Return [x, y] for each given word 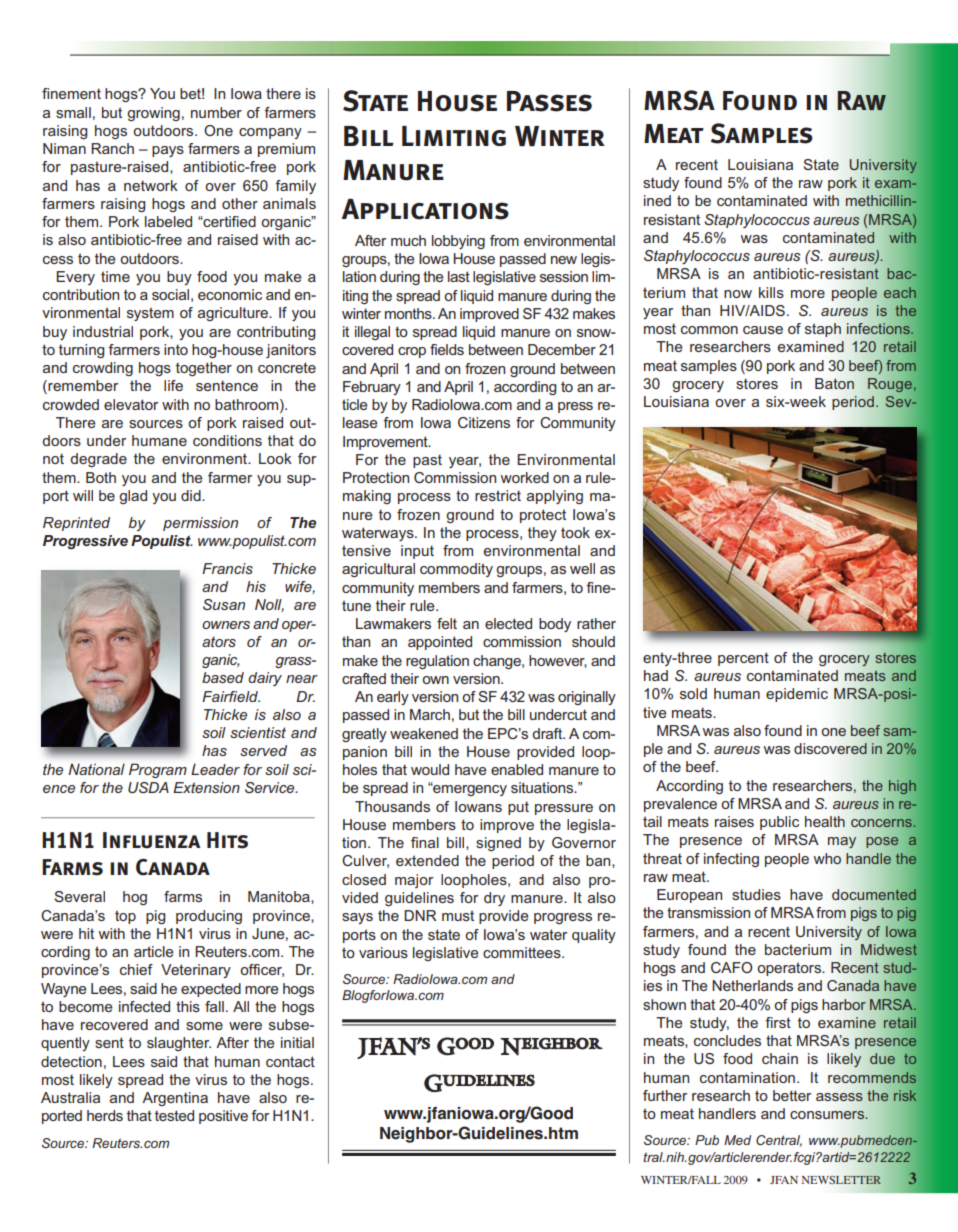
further [665, 1095]
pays [168, 151]
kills [771, 292]
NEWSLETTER [842, 1179]
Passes [549, 101]
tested [174, 1115]
